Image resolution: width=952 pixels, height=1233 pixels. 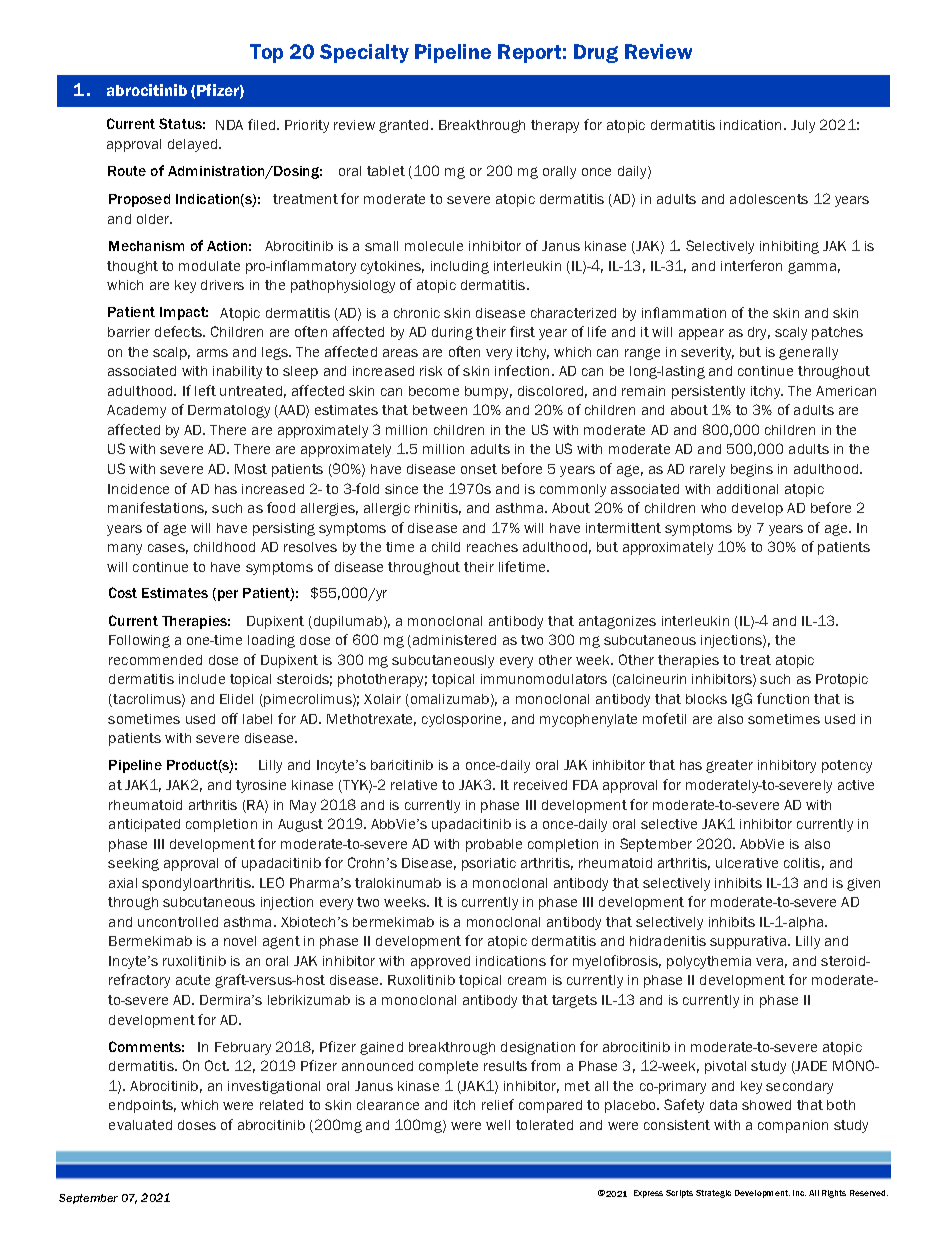 I want to click on filed, so click(x=263, y=124).
